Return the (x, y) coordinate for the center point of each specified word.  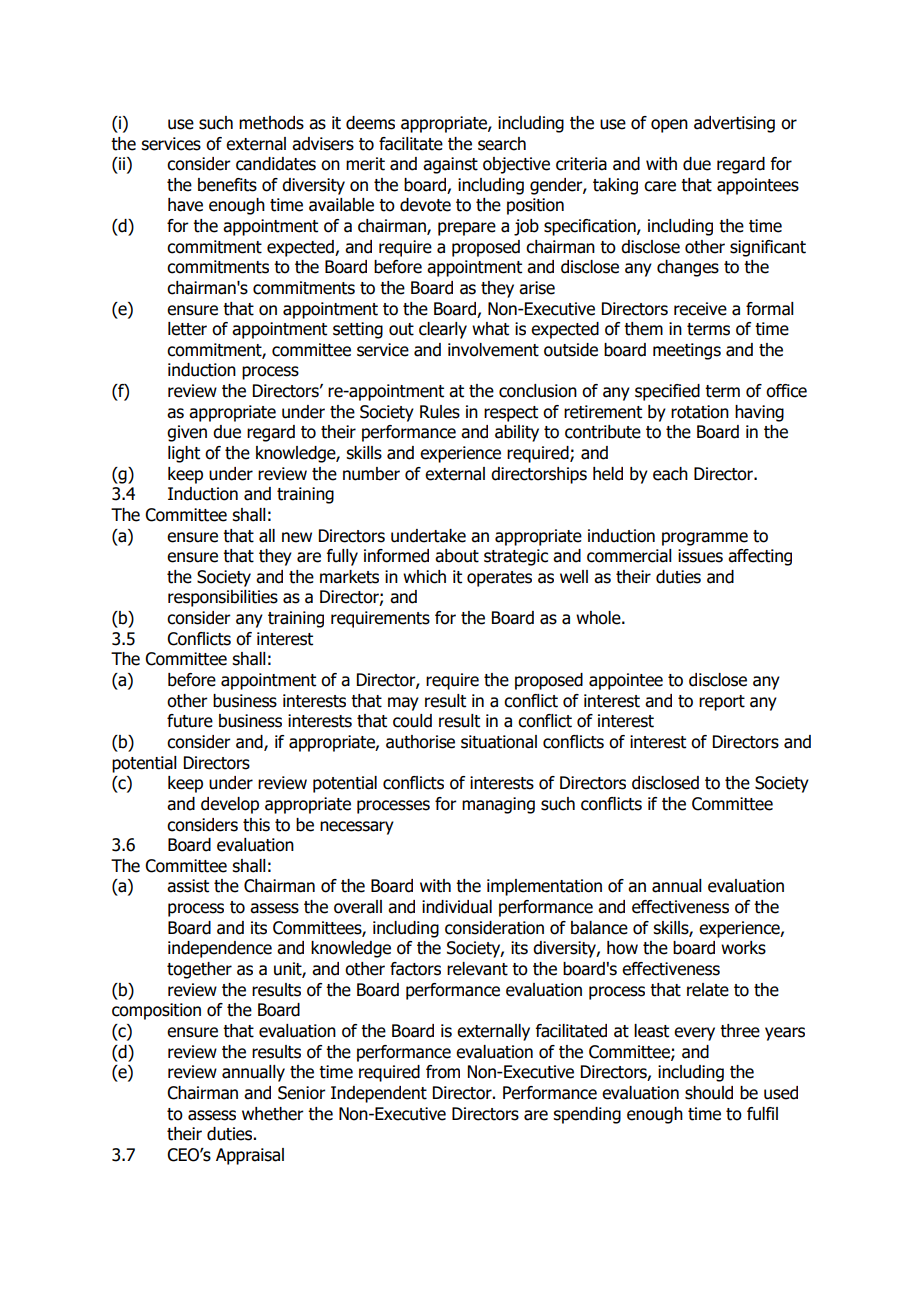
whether (273, 1114)
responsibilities (223, 598)
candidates (276, 164)
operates (499, 579)
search (502, 144)
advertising (734, 124)
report (722, 703)
